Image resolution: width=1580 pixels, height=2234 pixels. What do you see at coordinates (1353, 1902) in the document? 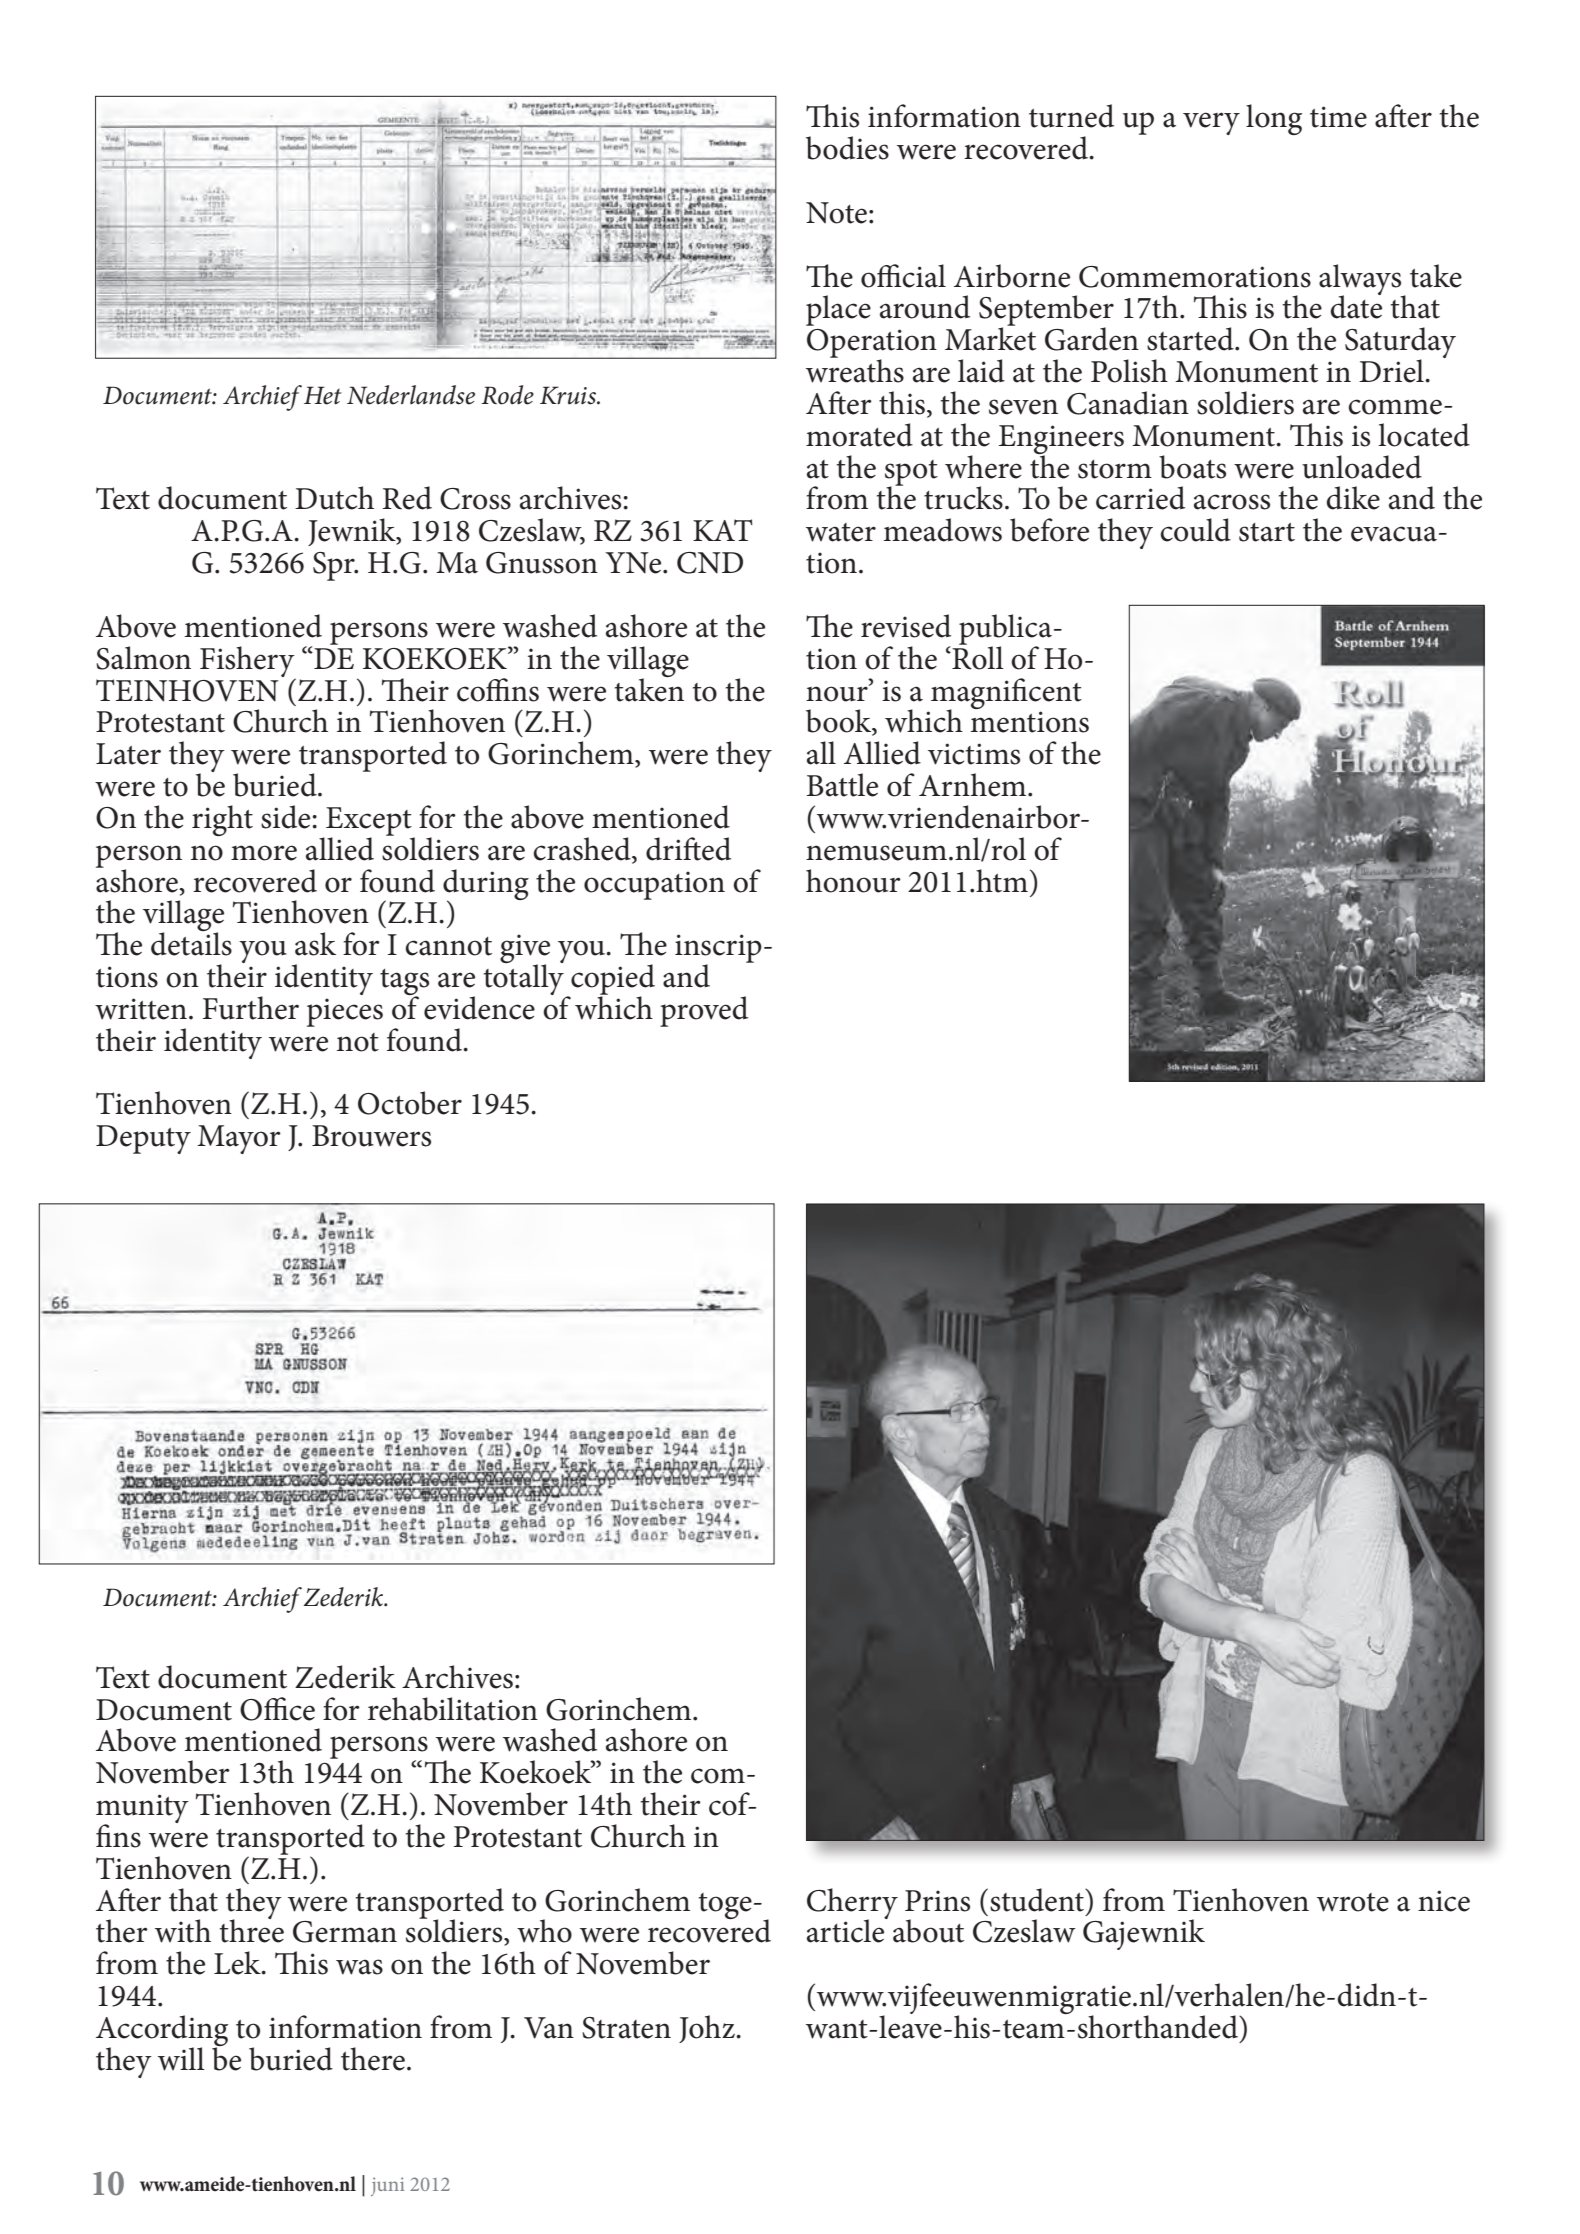
I see `wrote` at bounding box center [1353, 1902].
